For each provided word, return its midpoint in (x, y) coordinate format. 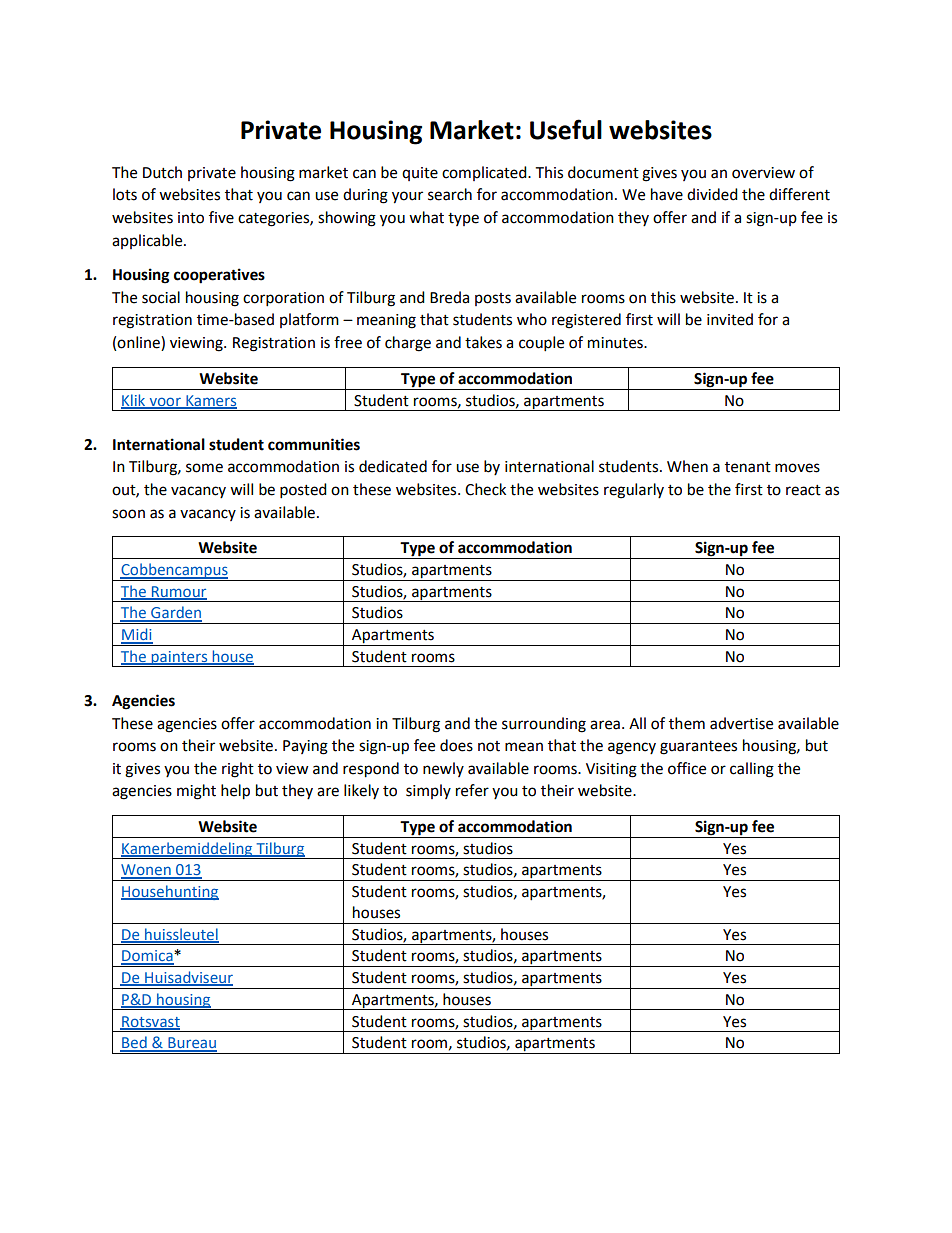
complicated (485, 173)
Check (485, 489)
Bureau (191, 1044)
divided (712, 194)
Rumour (178, 592)
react (803, 490)
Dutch (162, 172)
